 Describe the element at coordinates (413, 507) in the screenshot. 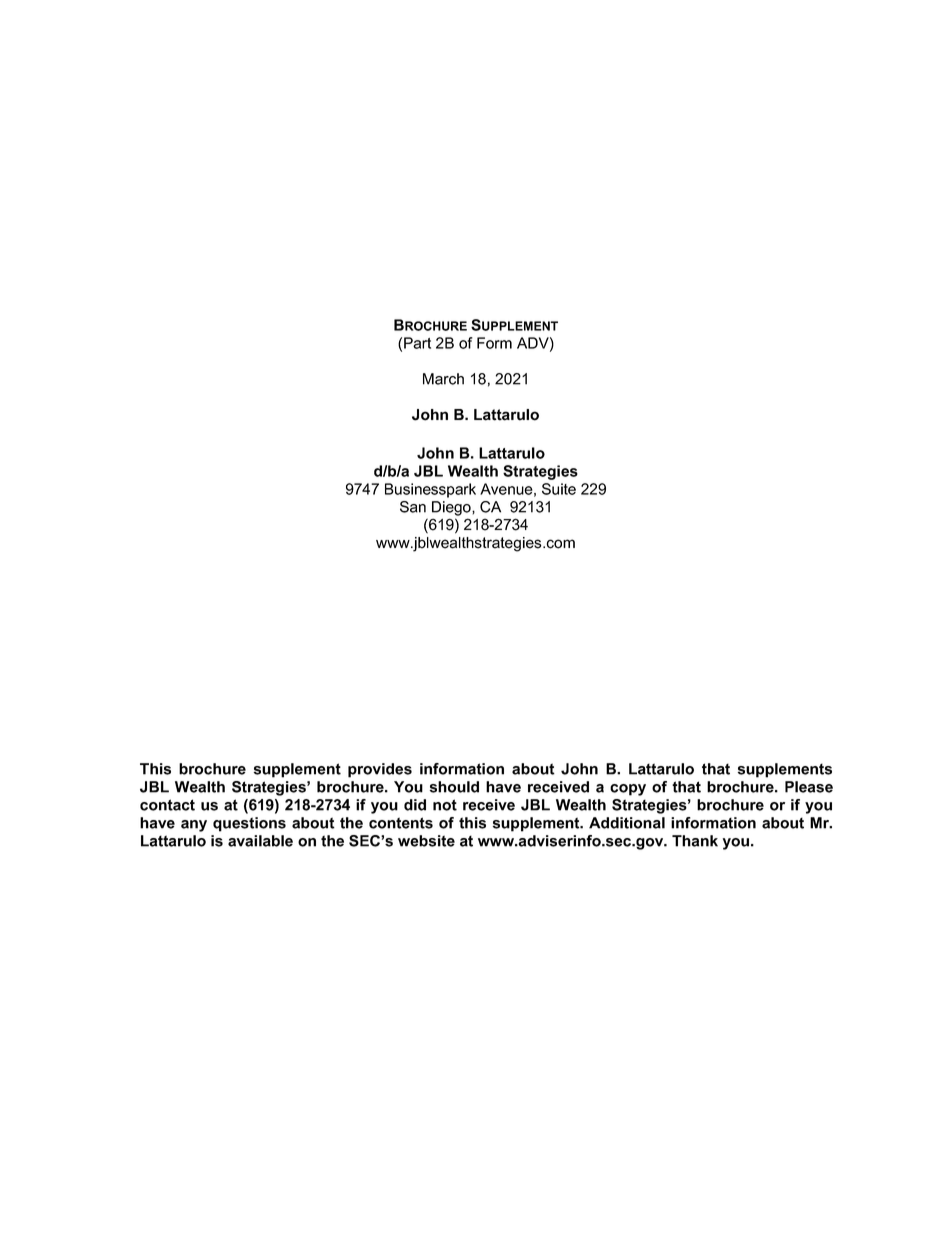

I see `San` at that location.
